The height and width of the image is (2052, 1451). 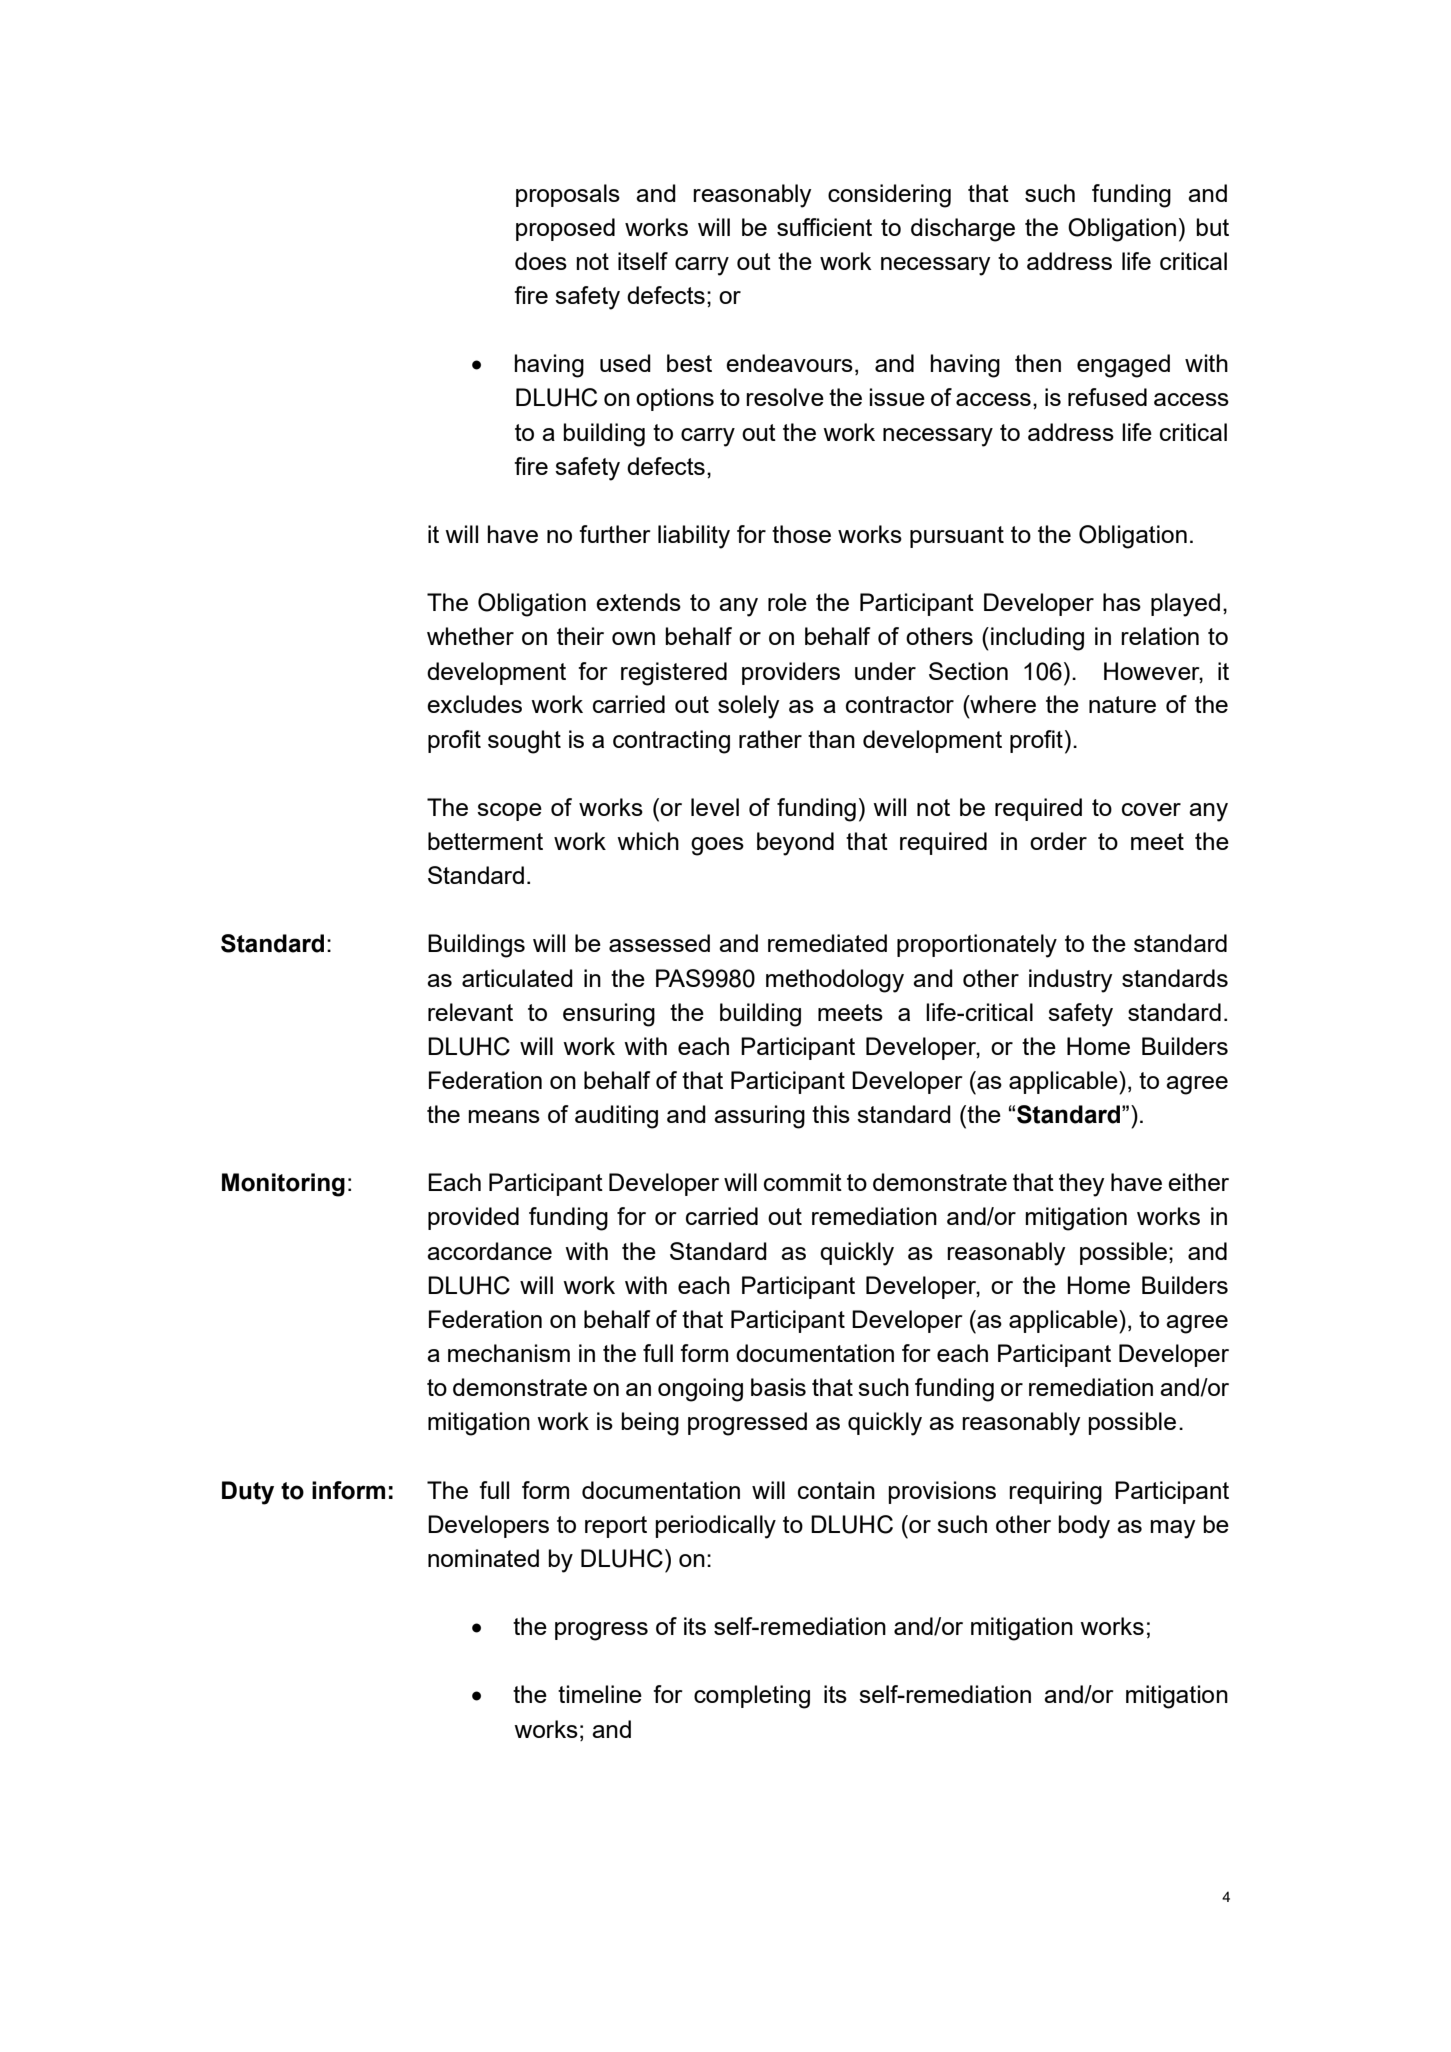 What do you see at coordinates (541, 261) in the image?
I see `does` at bounding box center [541, 261].
